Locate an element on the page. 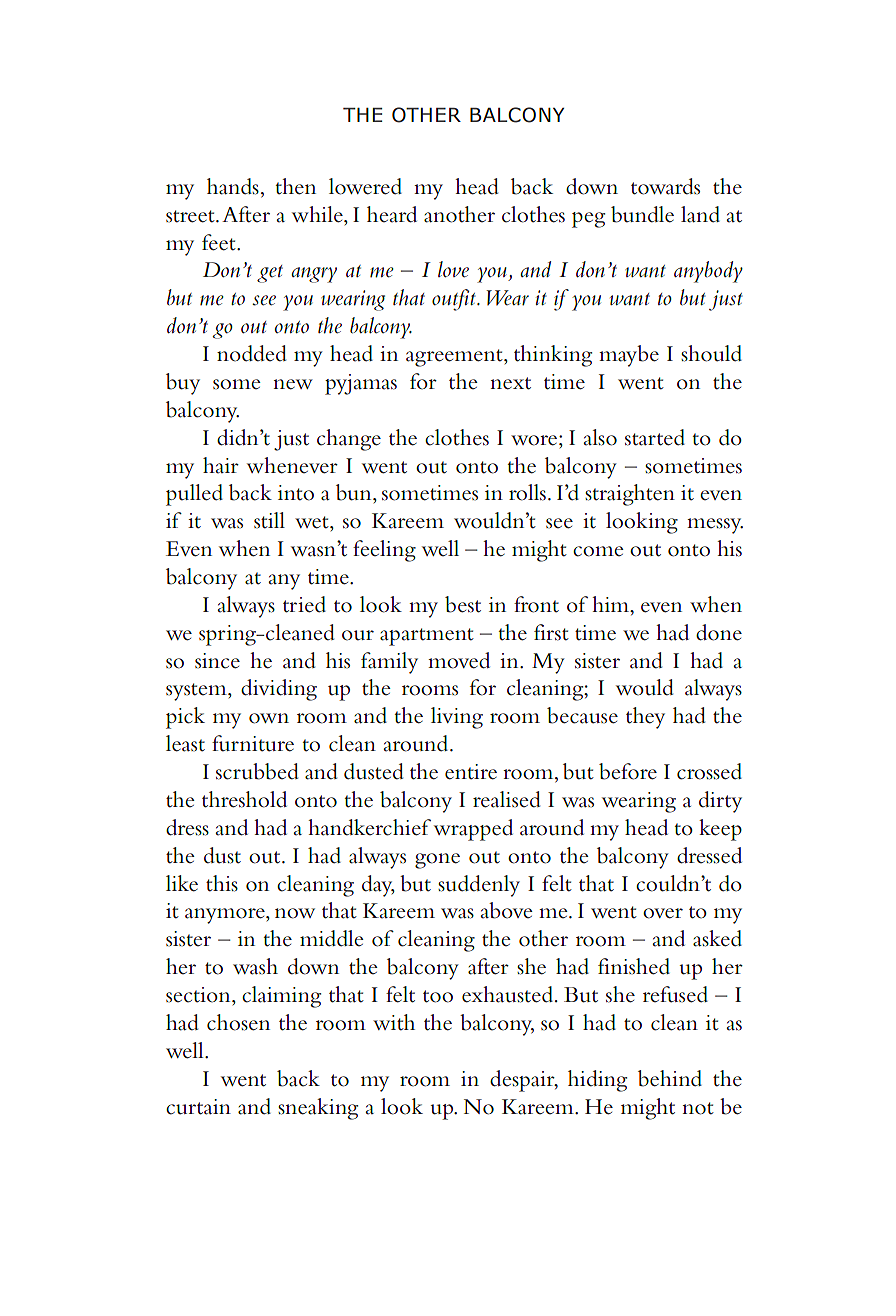  chosen is located at coordinates (238, 1022).
